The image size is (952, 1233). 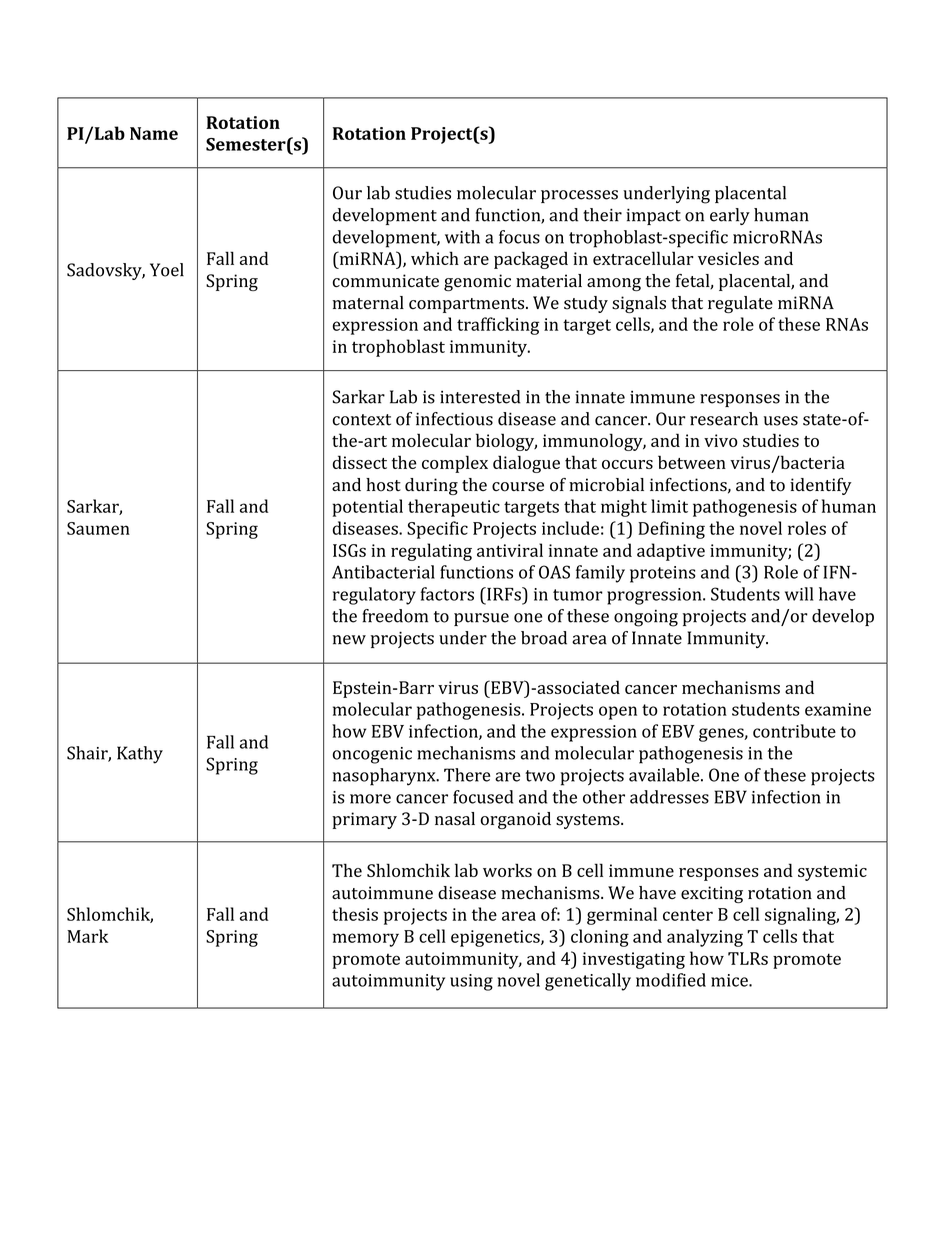 What do you see at coordinates (794, 731) in the image?
I see `contribute` at bounding box center [794, 731].
